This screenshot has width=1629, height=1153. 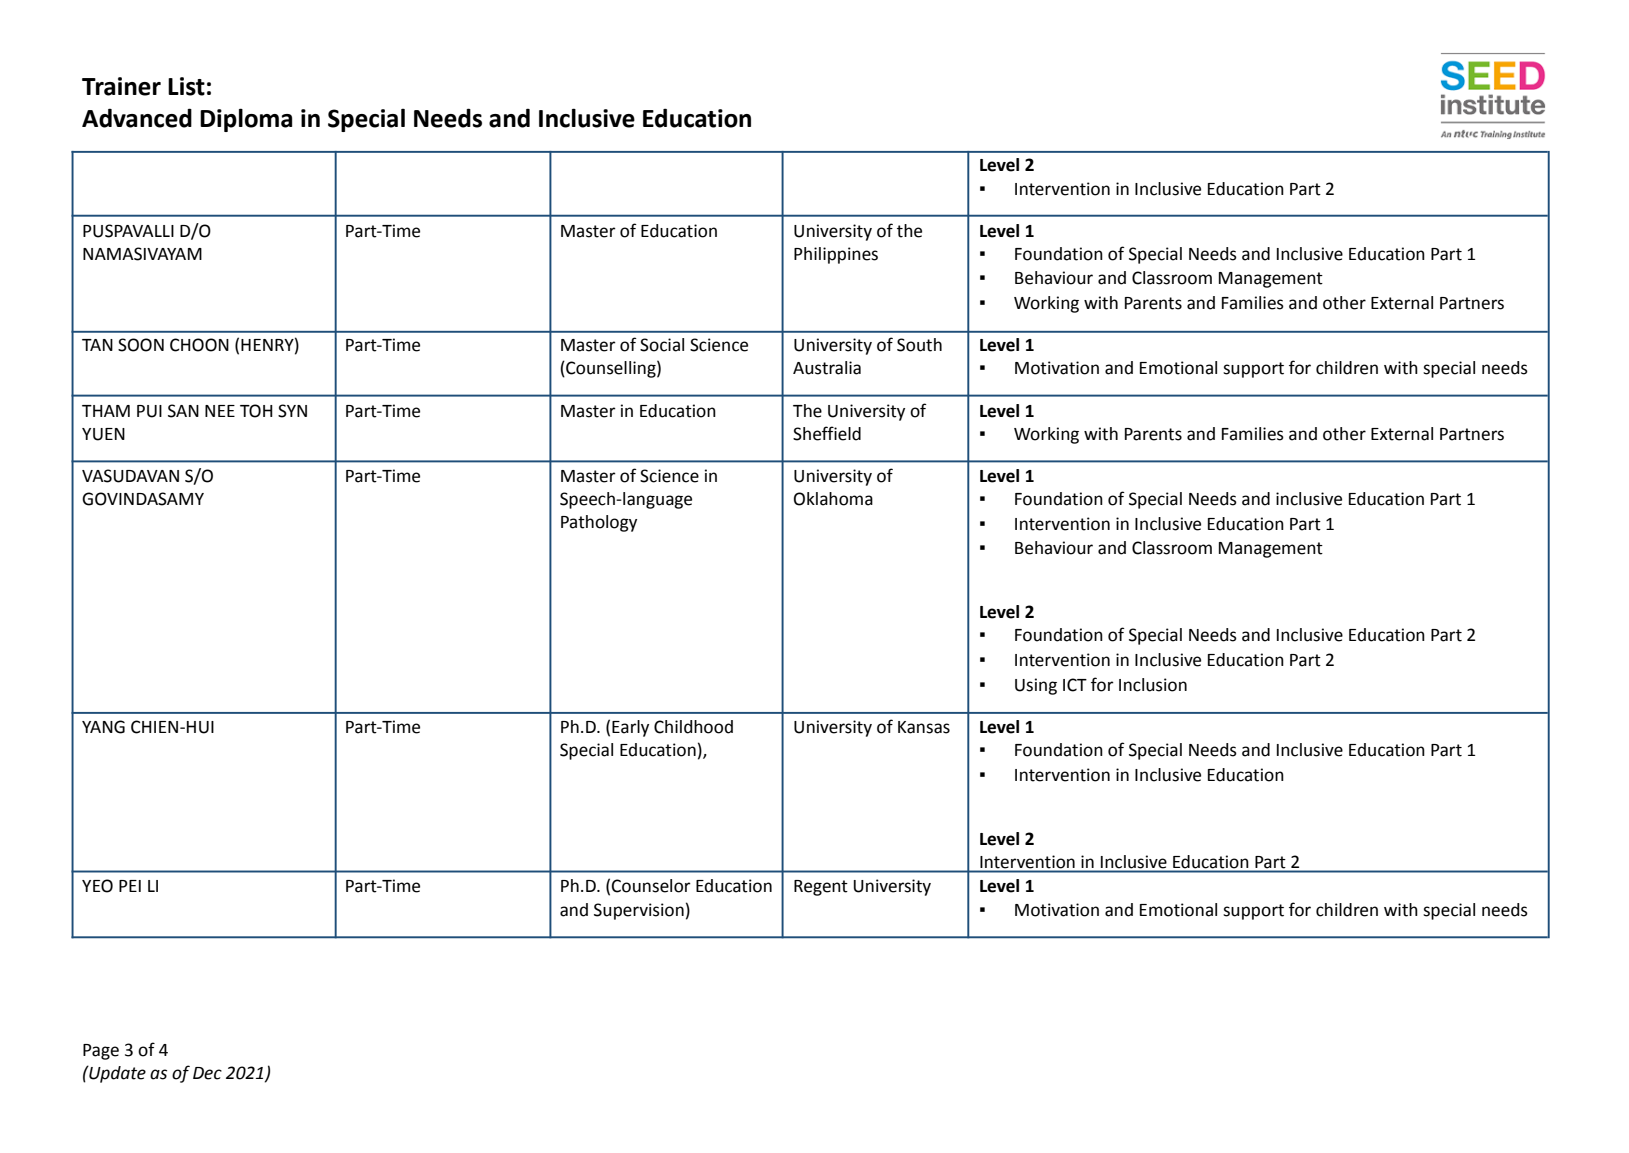 I want to click on YANG, so click(x=103, y=727).
